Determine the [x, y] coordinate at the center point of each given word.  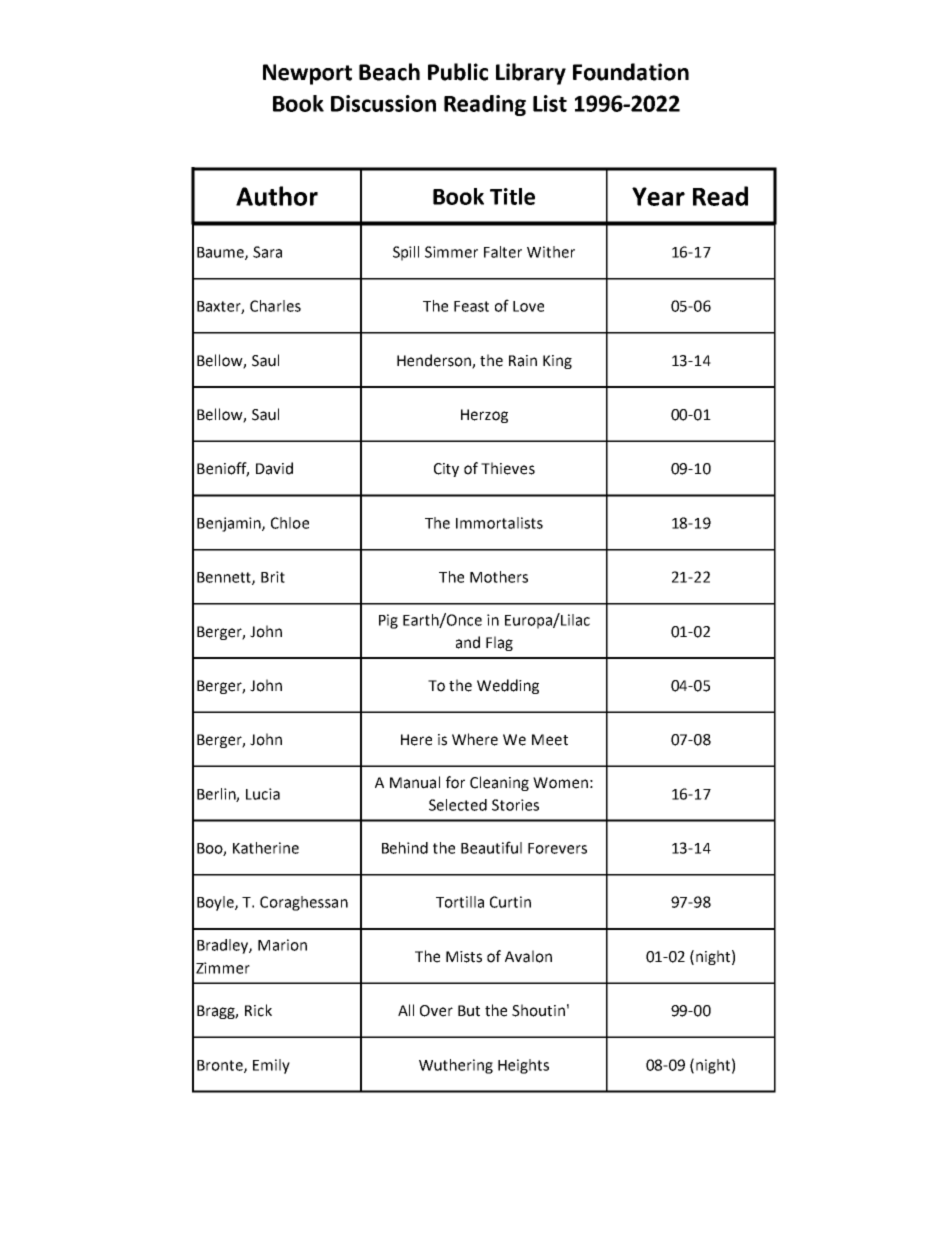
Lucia [263, 794]
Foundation [631, 72]
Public [458, 72]
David [274, 468]
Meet [550, 740]
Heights [523, 1066]
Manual [415, 782]
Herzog [484, 416]
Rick [258, 1010]
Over [436, 1011]
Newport [307, 74]
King [557, 362]
